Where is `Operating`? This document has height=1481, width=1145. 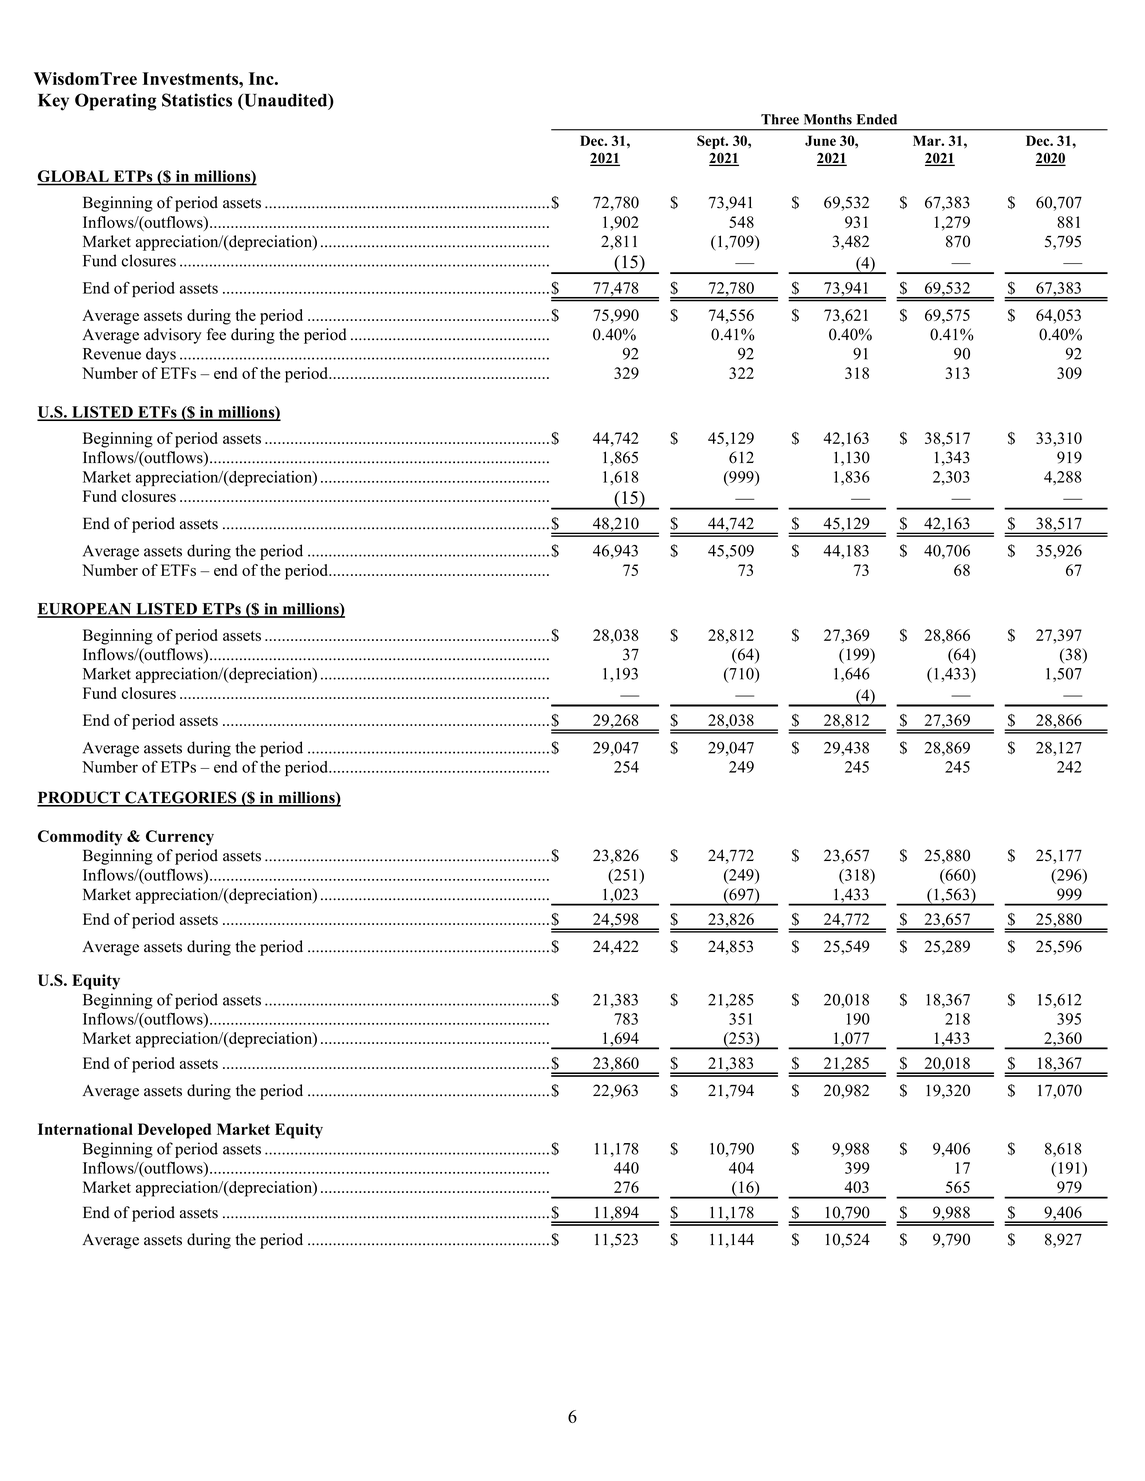 Operating is located at coordinates (116, 102).
